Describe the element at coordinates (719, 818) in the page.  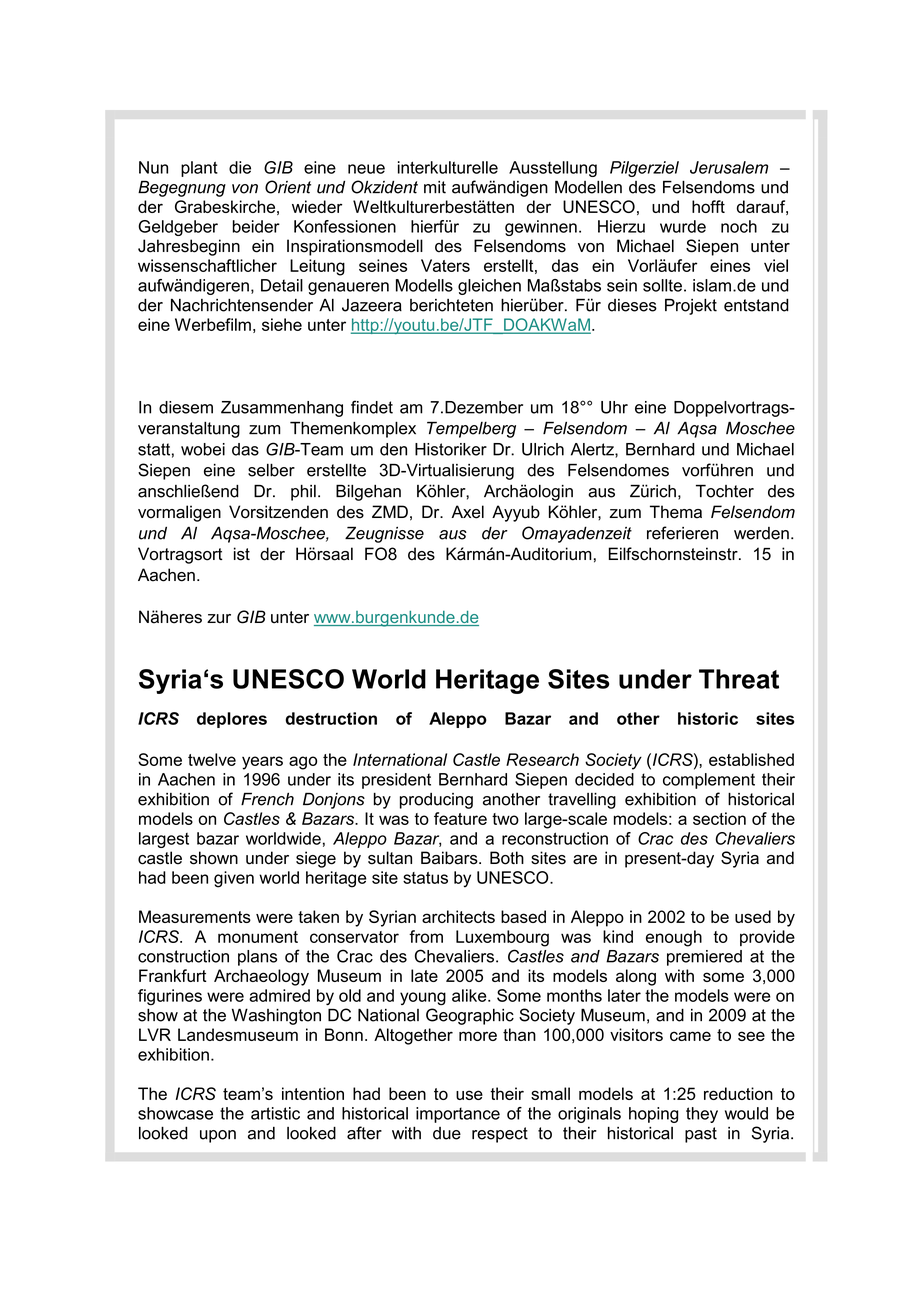
I see `section` at that location.
